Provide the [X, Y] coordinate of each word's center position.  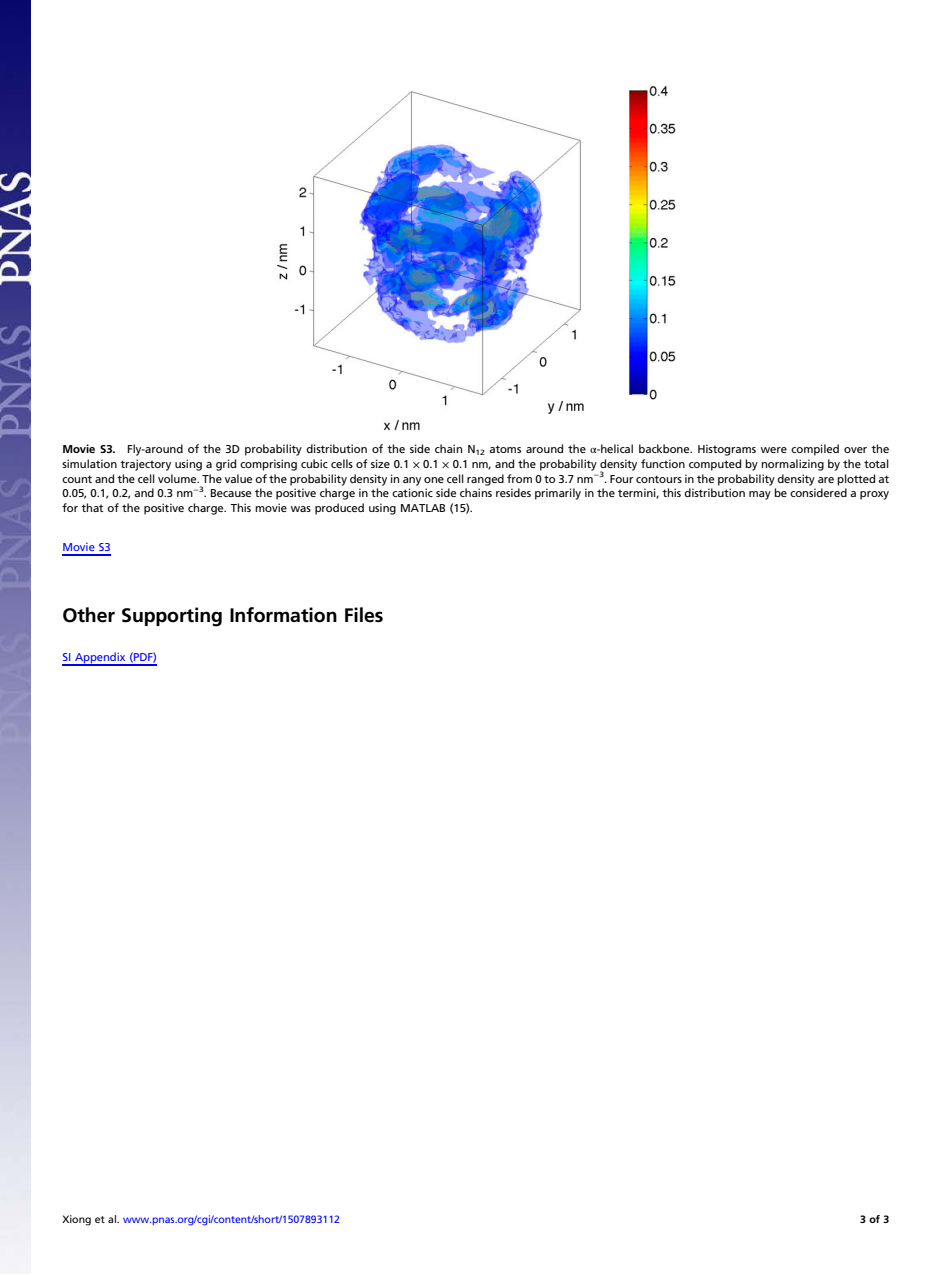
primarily [558, 494]
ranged [485, 480]
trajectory [145, 465]
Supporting [172, 617]
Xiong [76, 1220]
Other [89, 615]
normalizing [792, 465]
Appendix [100, 659]
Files [364, 615]
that [92, 507]
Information [283, 615]
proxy [874, 495]
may [760, 495]
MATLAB [423, 508]
